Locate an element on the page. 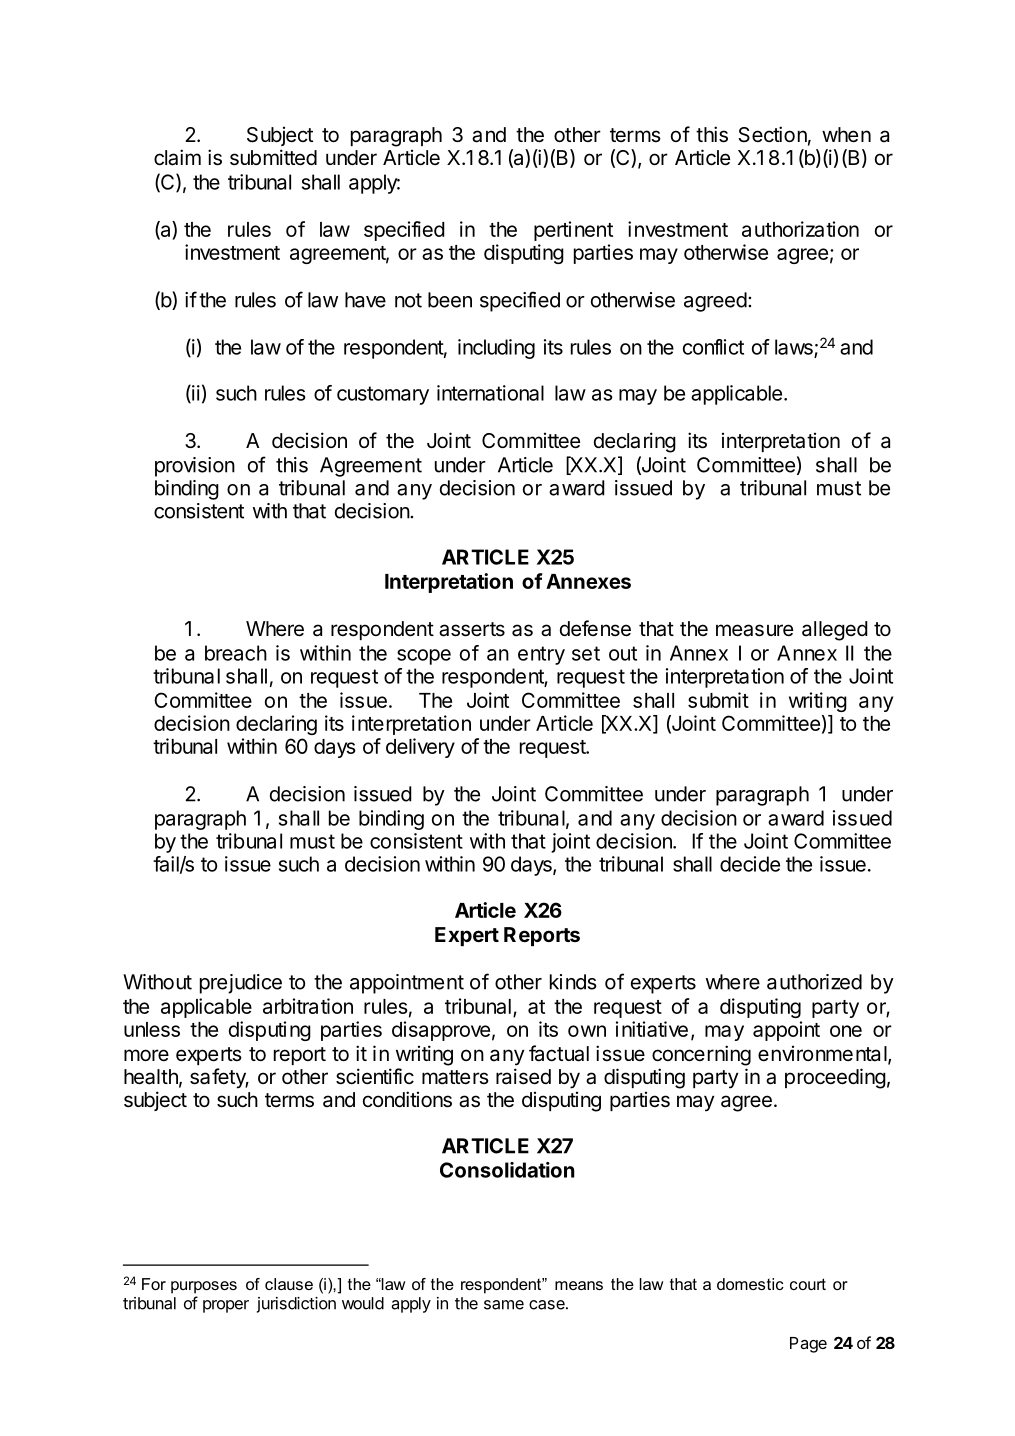 Image resolution: width=1015 pixels, height=1436 pixels. measure is located at coordinates (754, 630).
